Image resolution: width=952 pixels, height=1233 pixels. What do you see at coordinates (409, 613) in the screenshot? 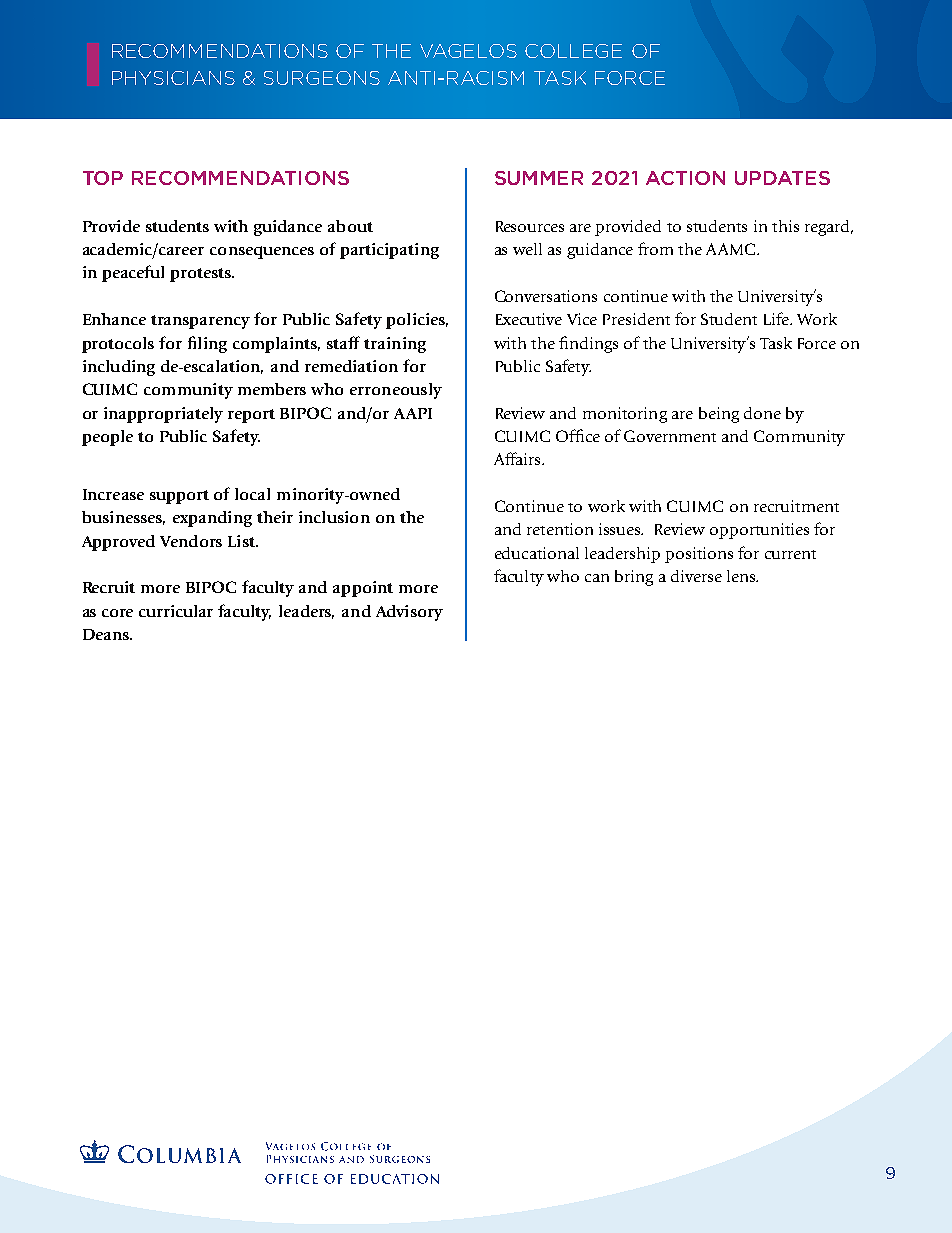
I see `Advisory` at bounding box center [409, 613].
